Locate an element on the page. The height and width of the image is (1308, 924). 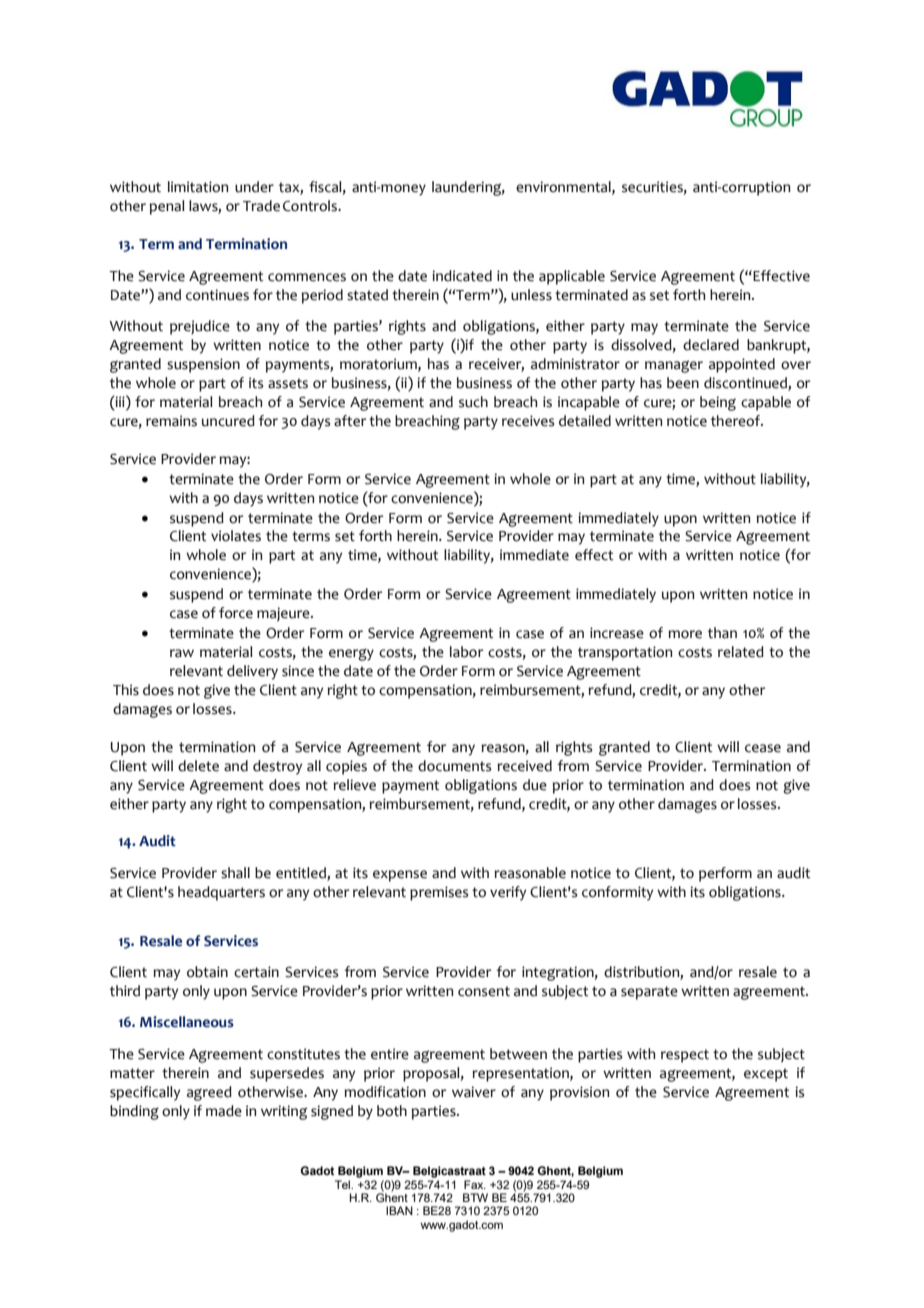
except is located at coordinates (766, 1075).
